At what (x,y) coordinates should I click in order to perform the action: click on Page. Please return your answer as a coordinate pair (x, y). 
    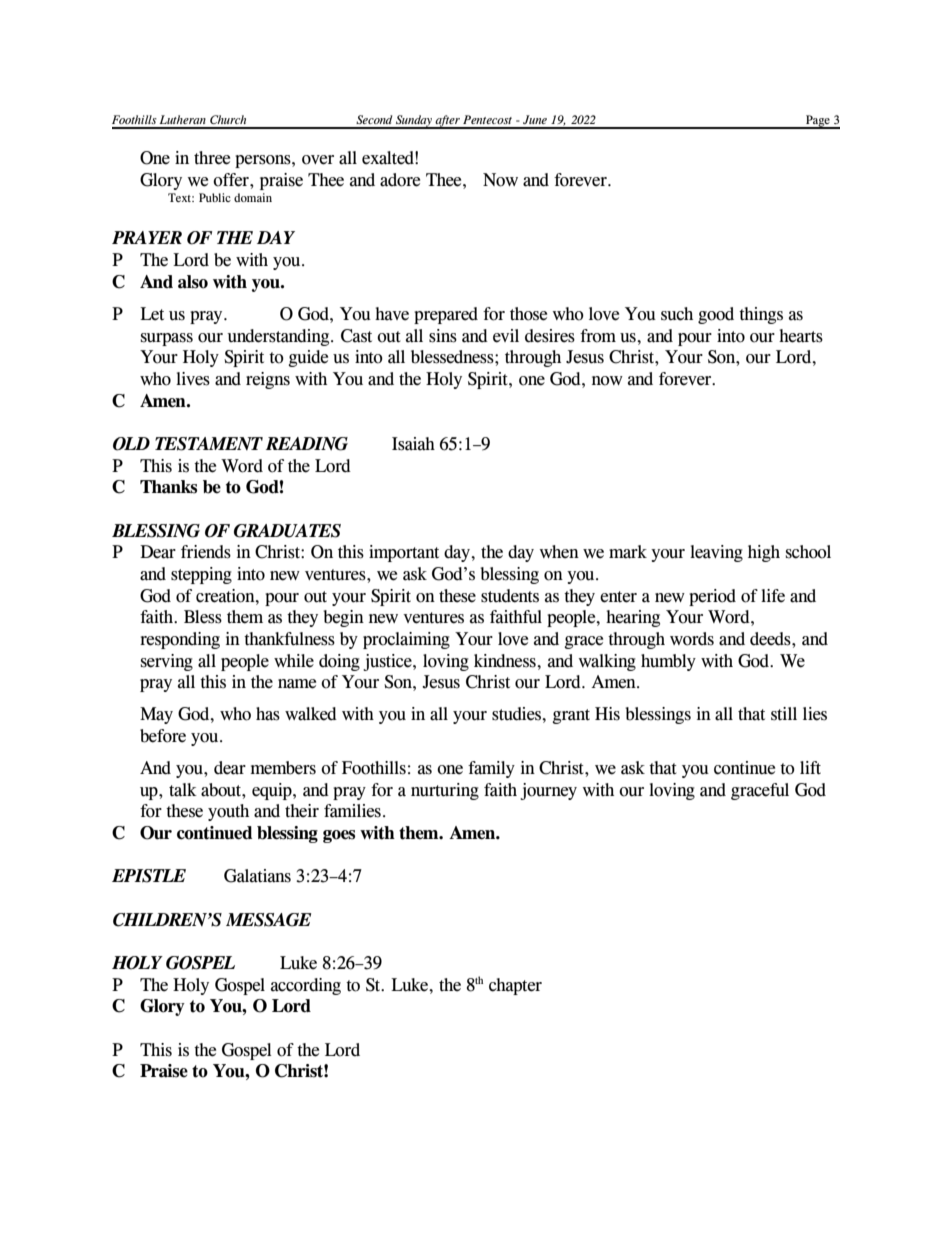
    Looking at the image, I should click on (818, 122).
